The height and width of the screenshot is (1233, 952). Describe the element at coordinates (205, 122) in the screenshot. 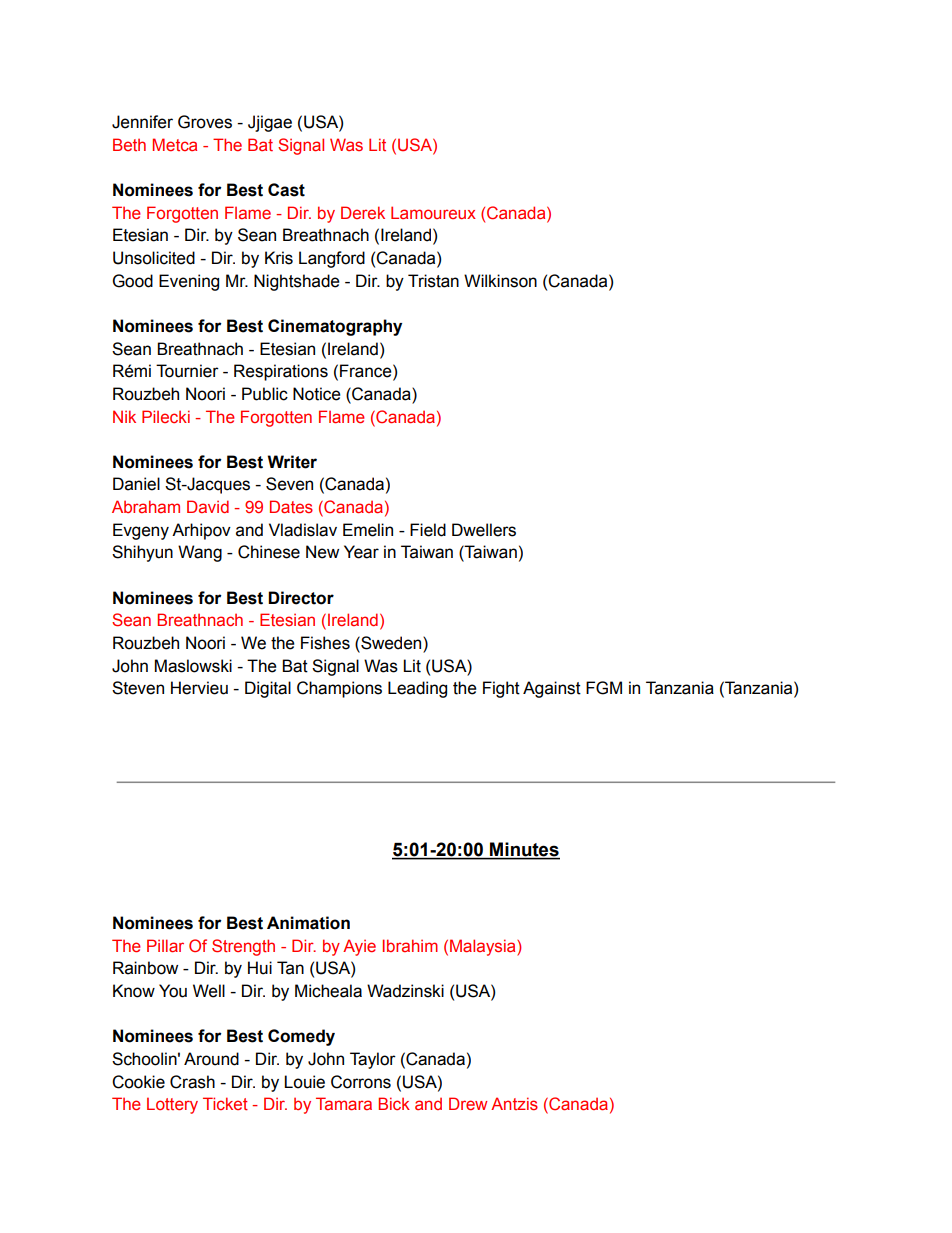

I see `Groves` at that location.
